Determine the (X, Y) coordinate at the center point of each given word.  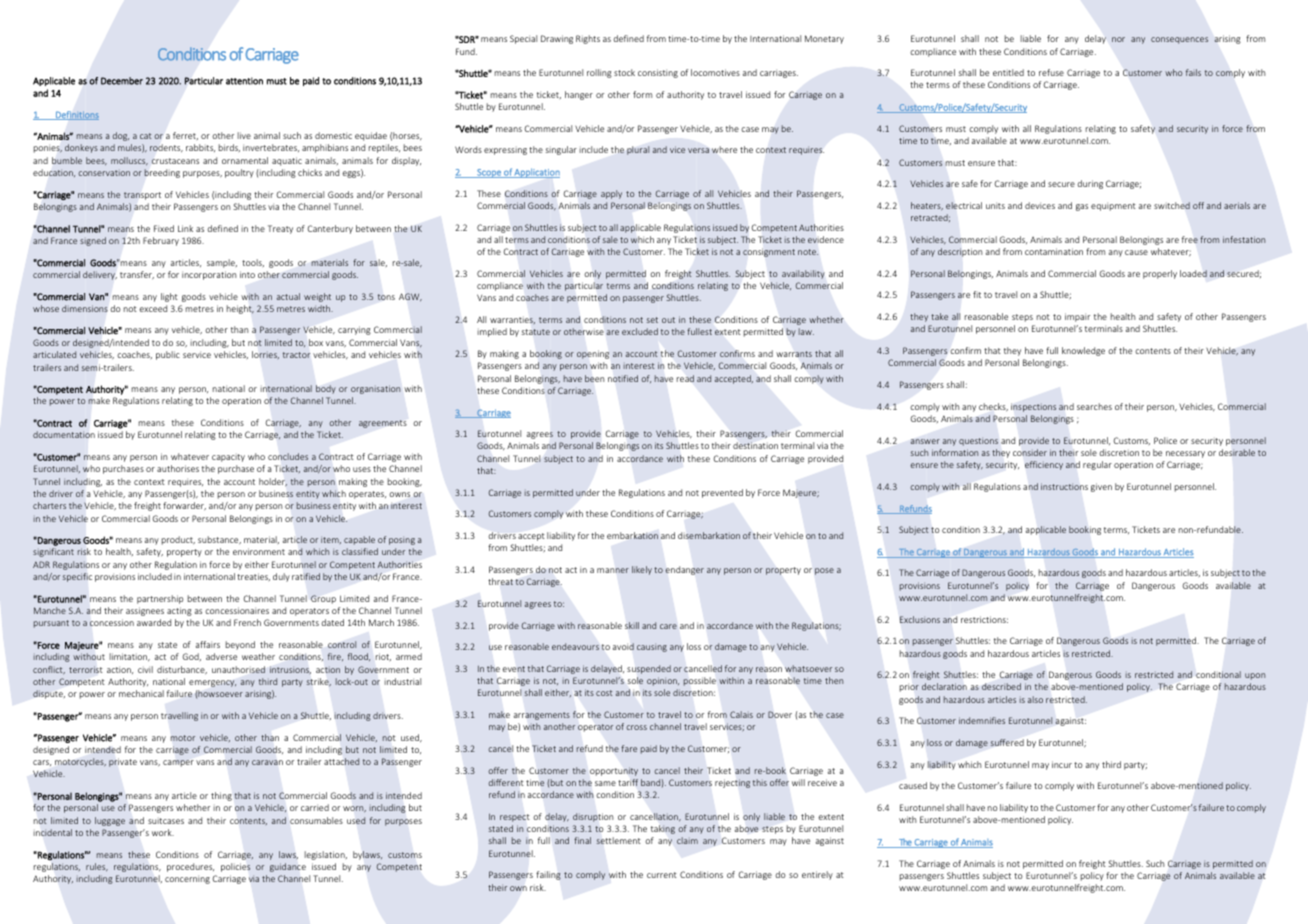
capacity (228, 458)
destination (755, 445)
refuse (1051, 72)
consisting (658, 73)
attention (244, 81)
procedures (190, 867)
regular (1097, 465)
